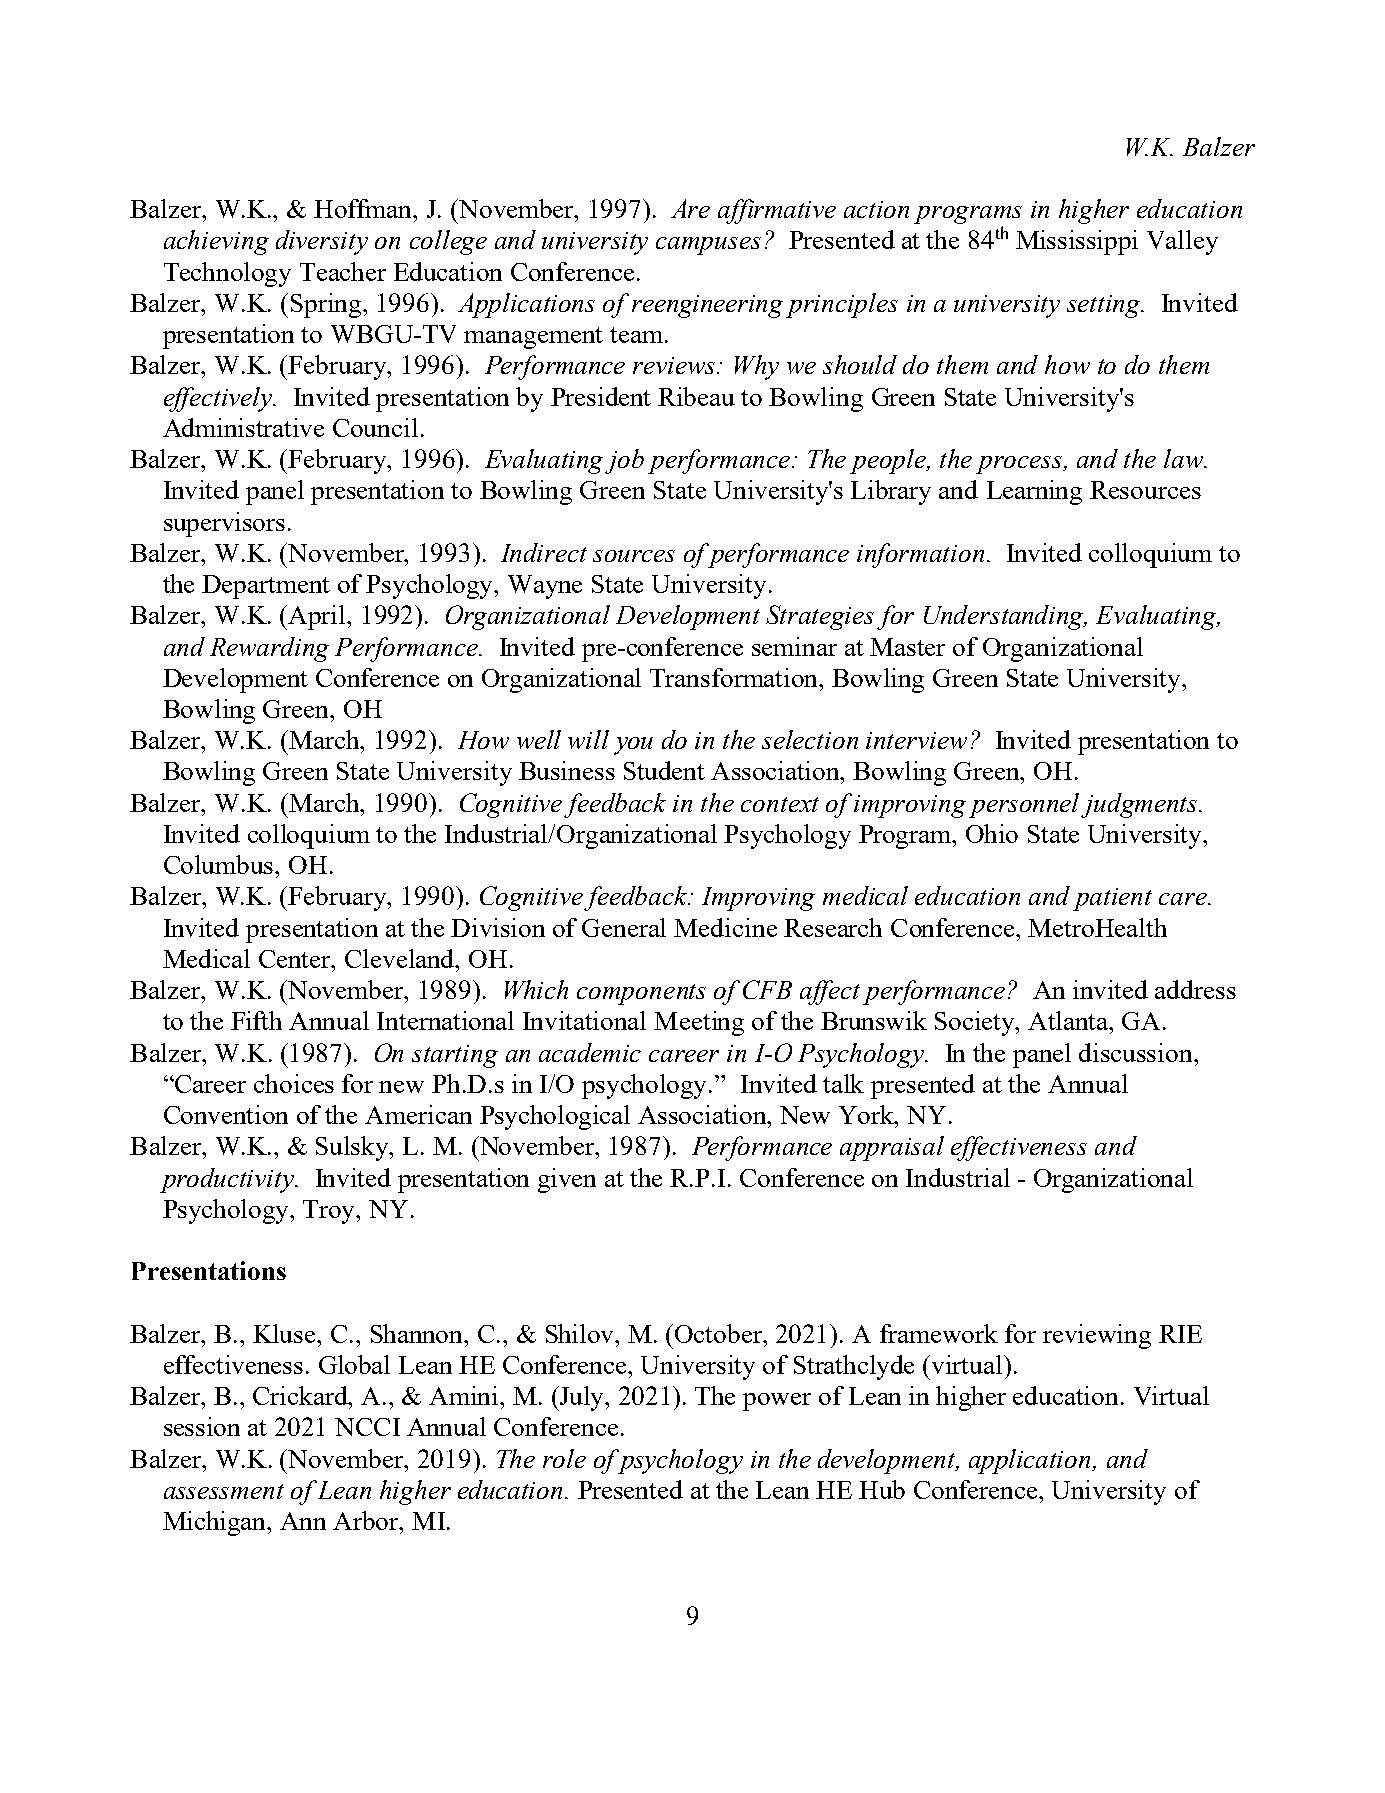  What do you see at coordinates (564, 1458) in the page?
I see `role` at bounding box center [564, 1458].
